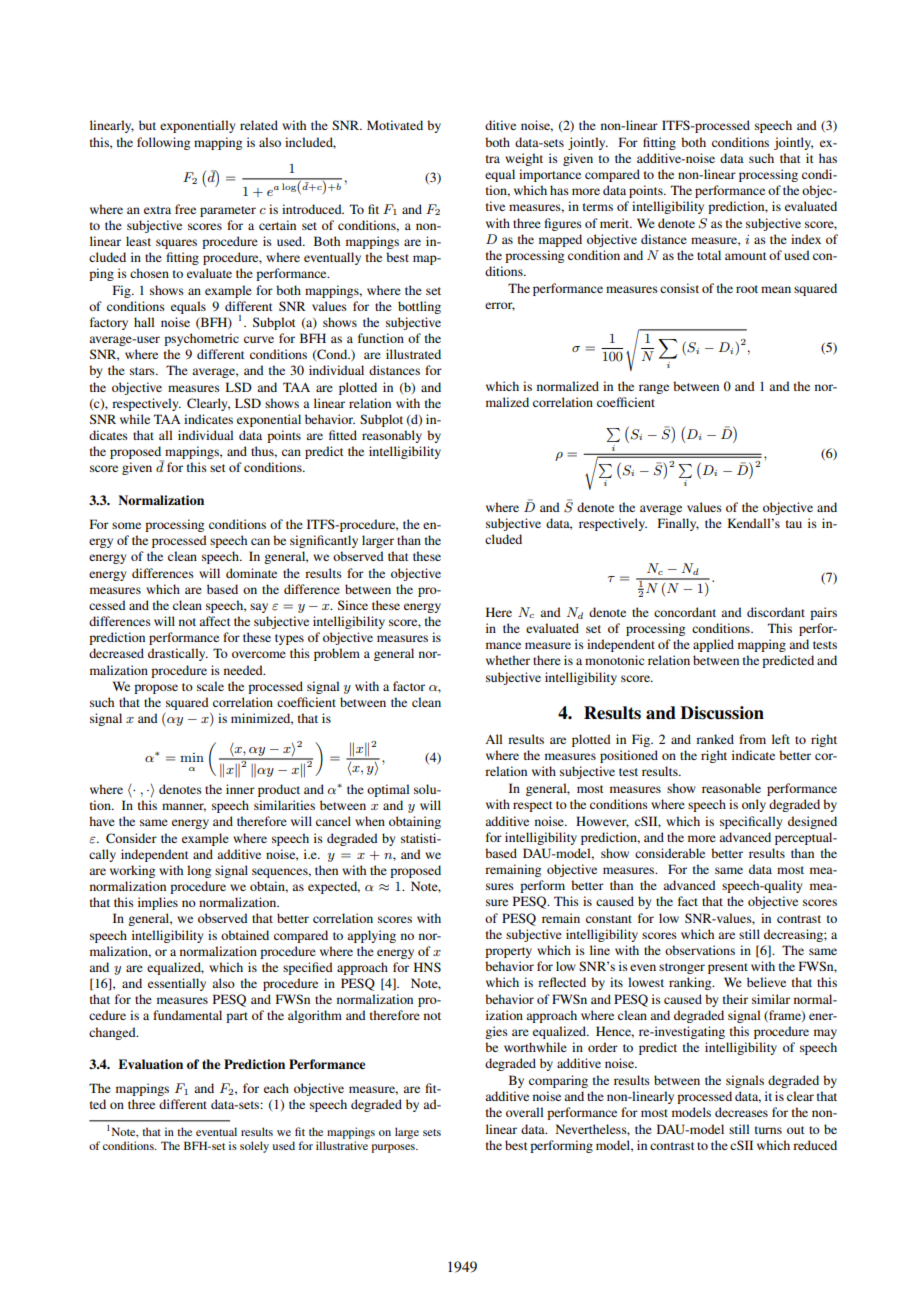 The height and width of the screenshot is (1308, 924). What do you see at coordinates (754, 805) in the screenshot?
I see `only` at bounding box center [754, 805].
